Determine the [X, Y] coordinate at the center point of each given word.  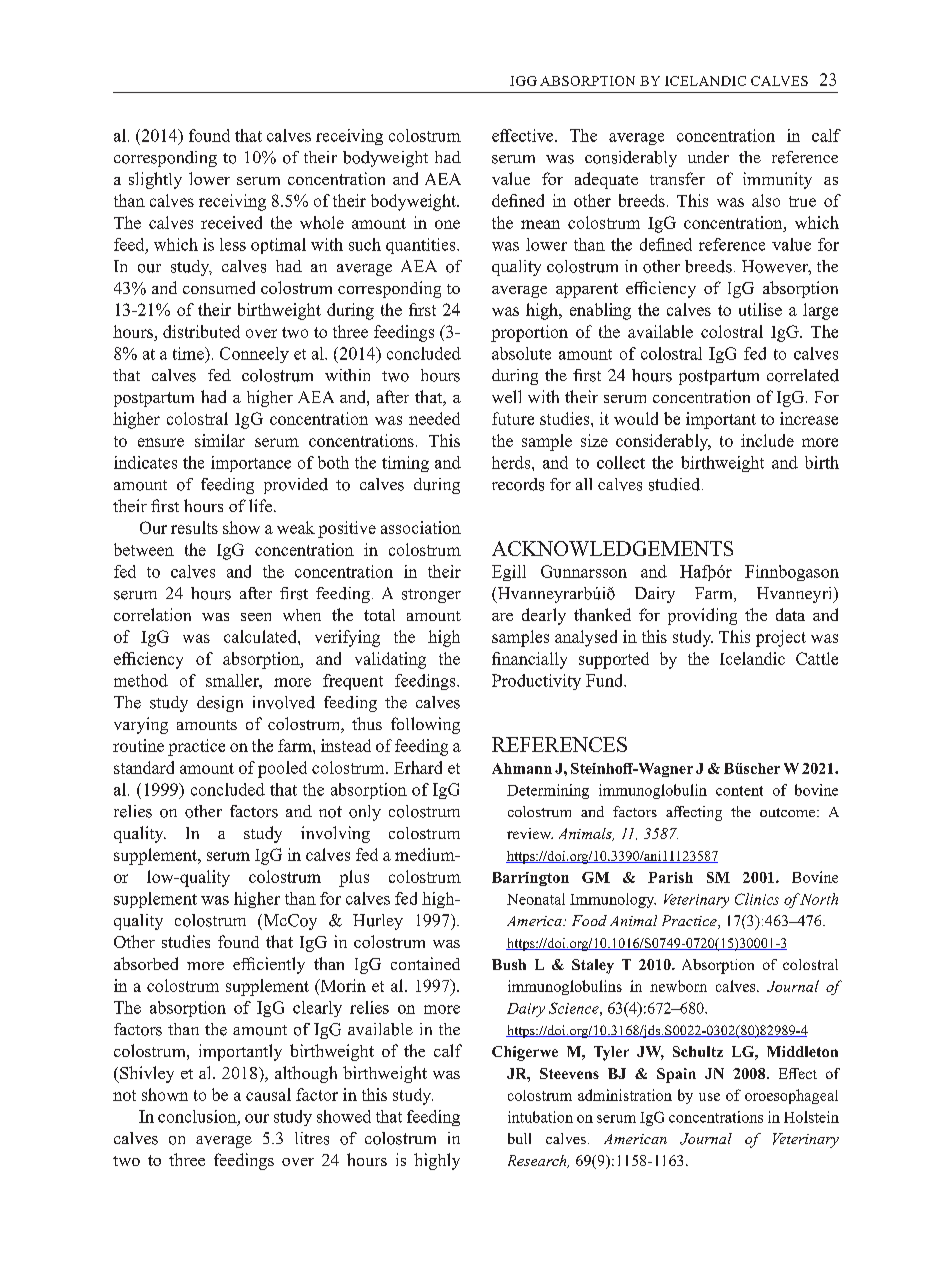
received [231, 222]
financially [529, 660]
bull [519, 1138]
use [709, 1097]
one [447, 224]
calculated [261, 636]
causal [268, 1094]
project [781, 638]
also [766, 200]
